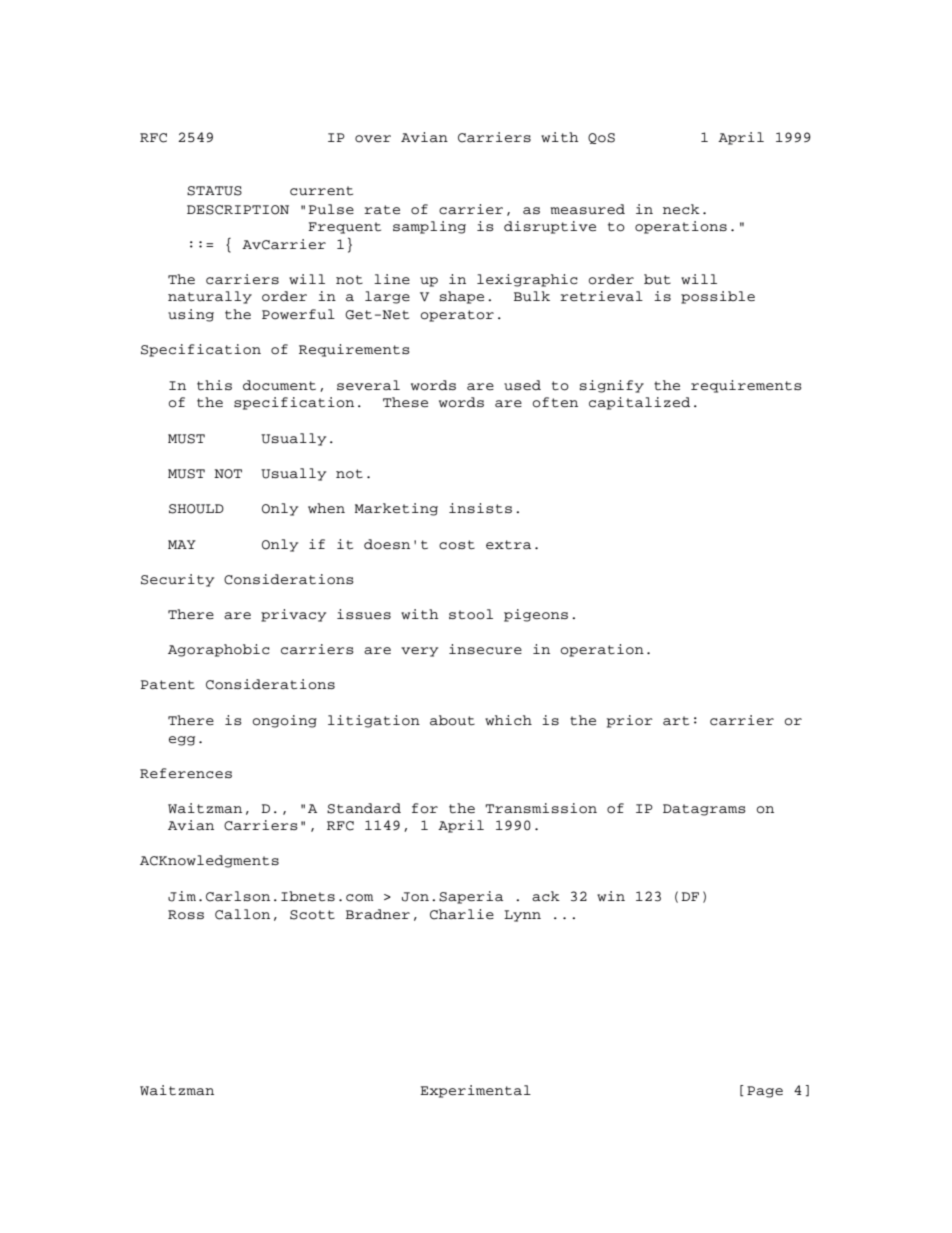  I want to click on Page, so click(765, 1092).
